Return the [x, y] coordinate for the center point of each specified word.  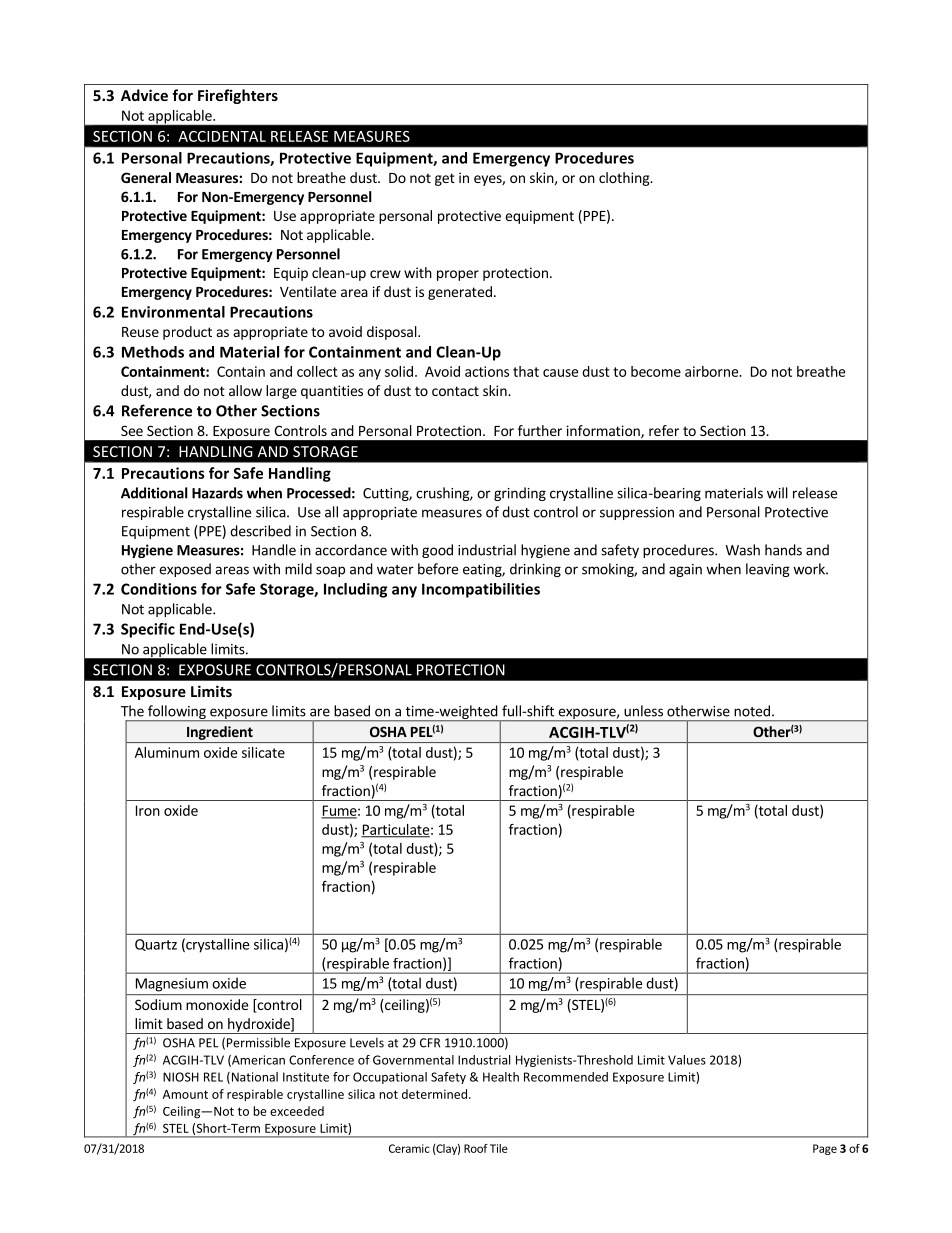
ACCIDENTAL [222, 136]
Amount [185, 1094]
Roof [476, 1148]
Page [825, 1149]
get [445, 179]
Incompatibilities [481, 590]
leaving [768, 570]
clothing [625, 179]
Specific [148, 630]
